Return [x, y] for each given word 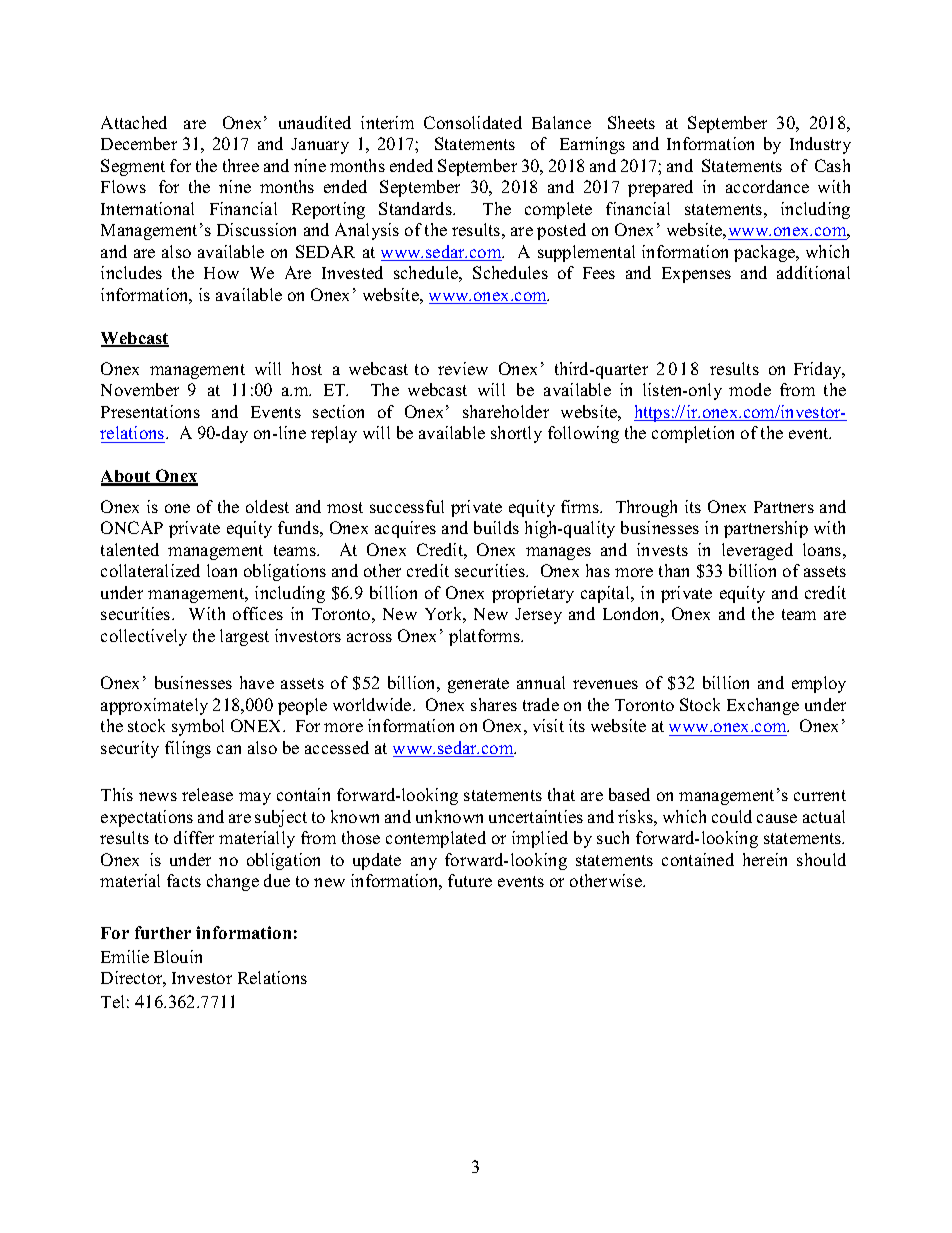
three [241, 165]
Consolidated [473, 122]
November [140, 389]
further [163, 932]
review [463, 368]
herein [765, 859]
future [470, 880]
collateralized [150, 570]
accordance [767, 186]
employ [819, 684]
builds [496, 527]
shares [494, 704]
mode [750, 389]
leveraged [757, 551]
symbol [198, 727]
